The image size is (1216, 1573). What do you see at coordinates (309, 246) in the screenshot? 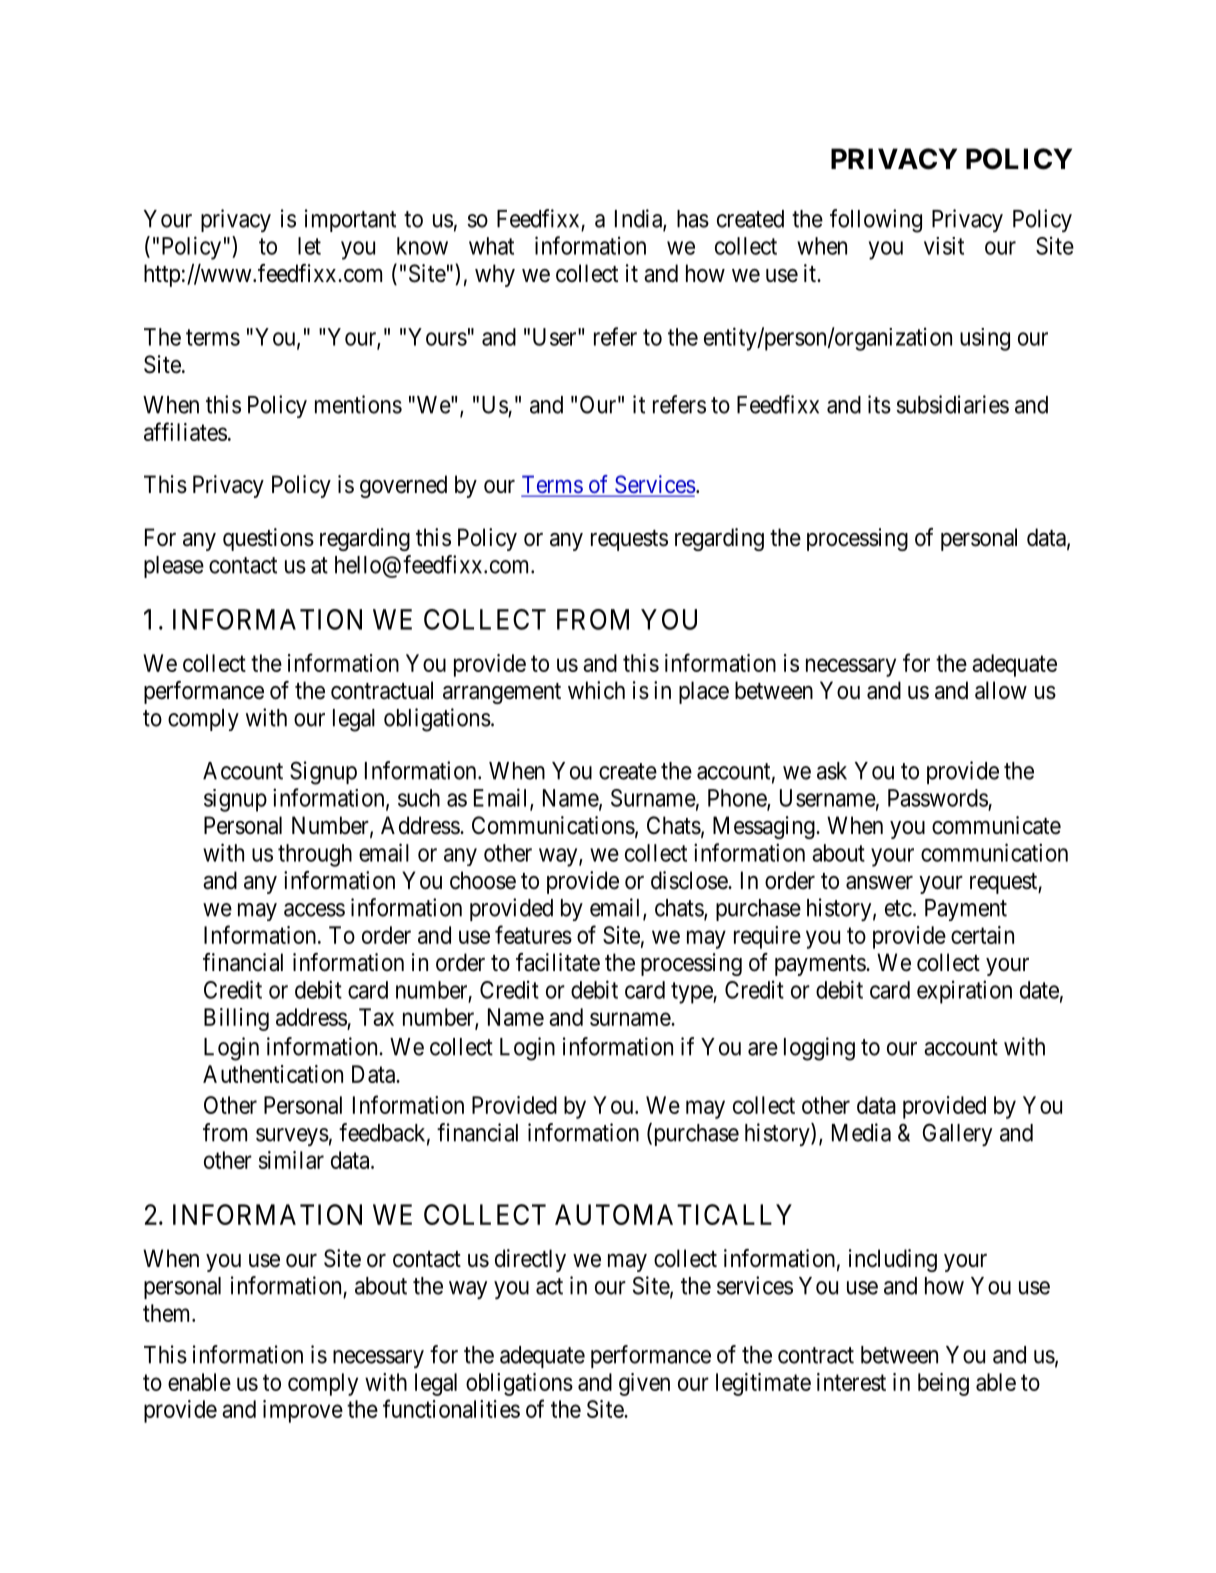
I see `let` at bounding box center [309, 246].
